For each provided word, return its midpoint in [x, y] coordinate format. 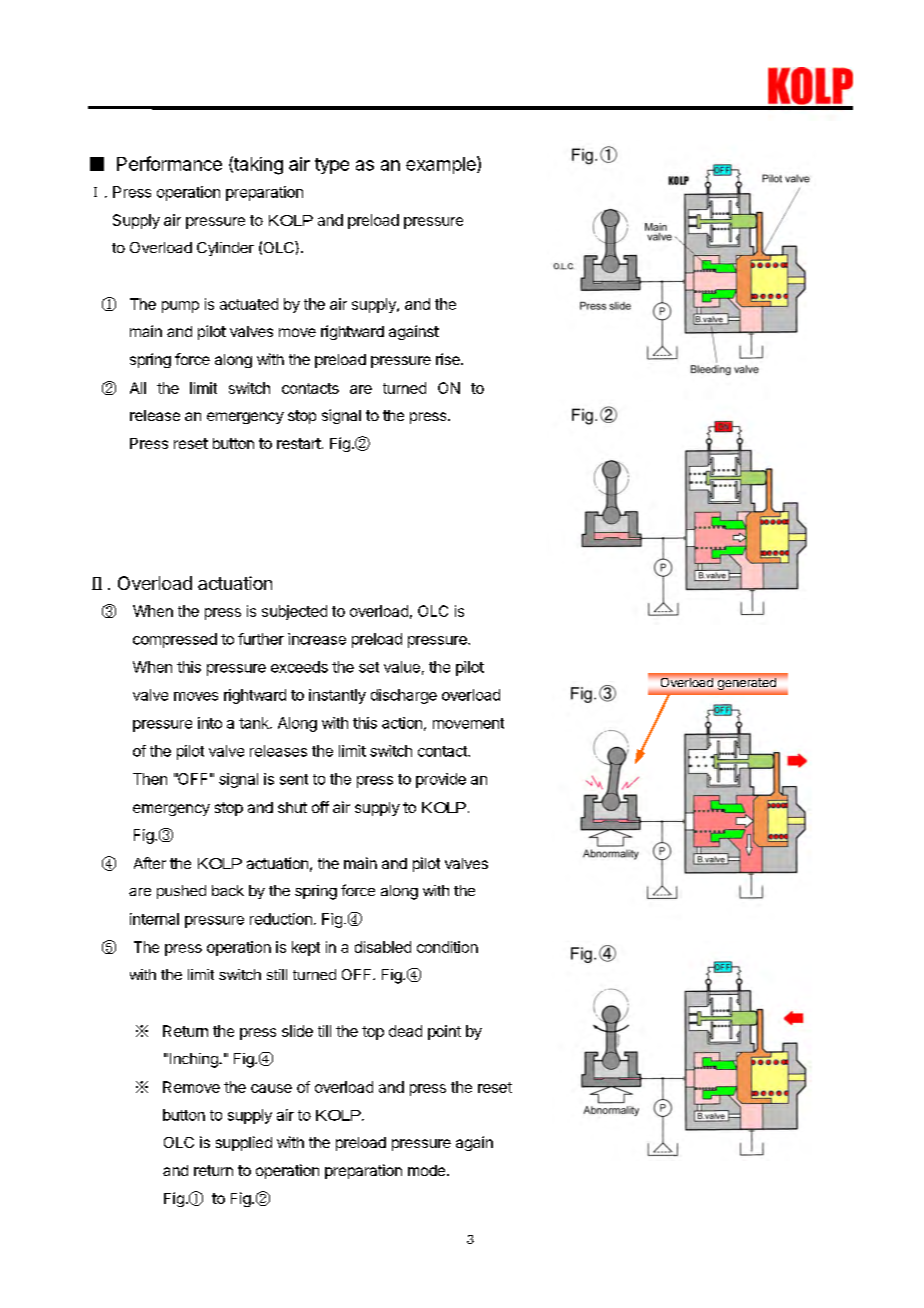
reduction [281, 919]
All [138, 388]
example [442, 165]
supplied [244, 1143]
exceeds [299, 667]
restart [299, 443]
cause [271, 1088]
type [332, 166]
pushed [181, 892]
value [402, 667]
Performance [169, 163]
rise [449, 359]
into [210, 723]
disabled [383, 947]
